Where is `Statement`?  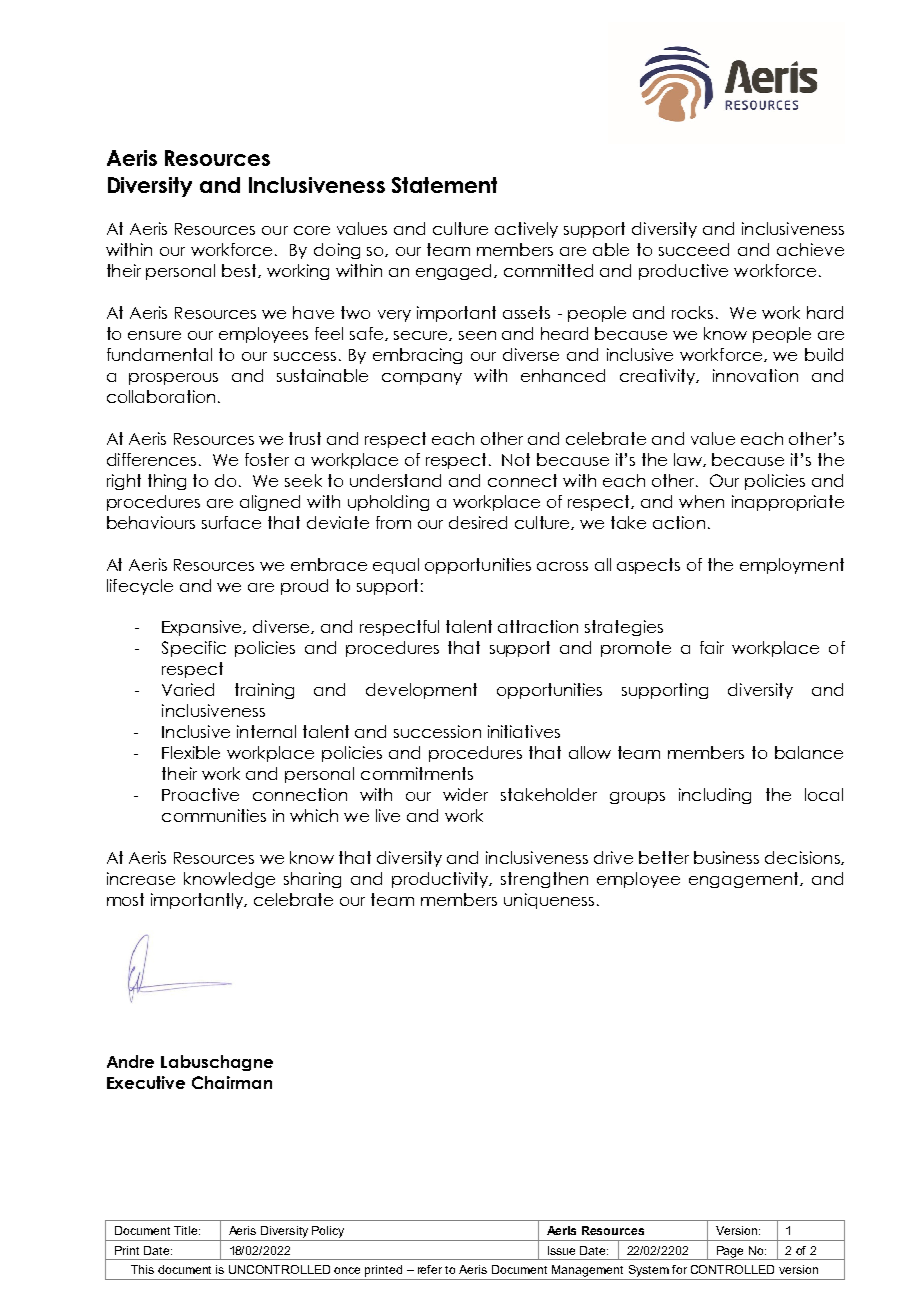
Statement is located at coordinates (444, 185).
